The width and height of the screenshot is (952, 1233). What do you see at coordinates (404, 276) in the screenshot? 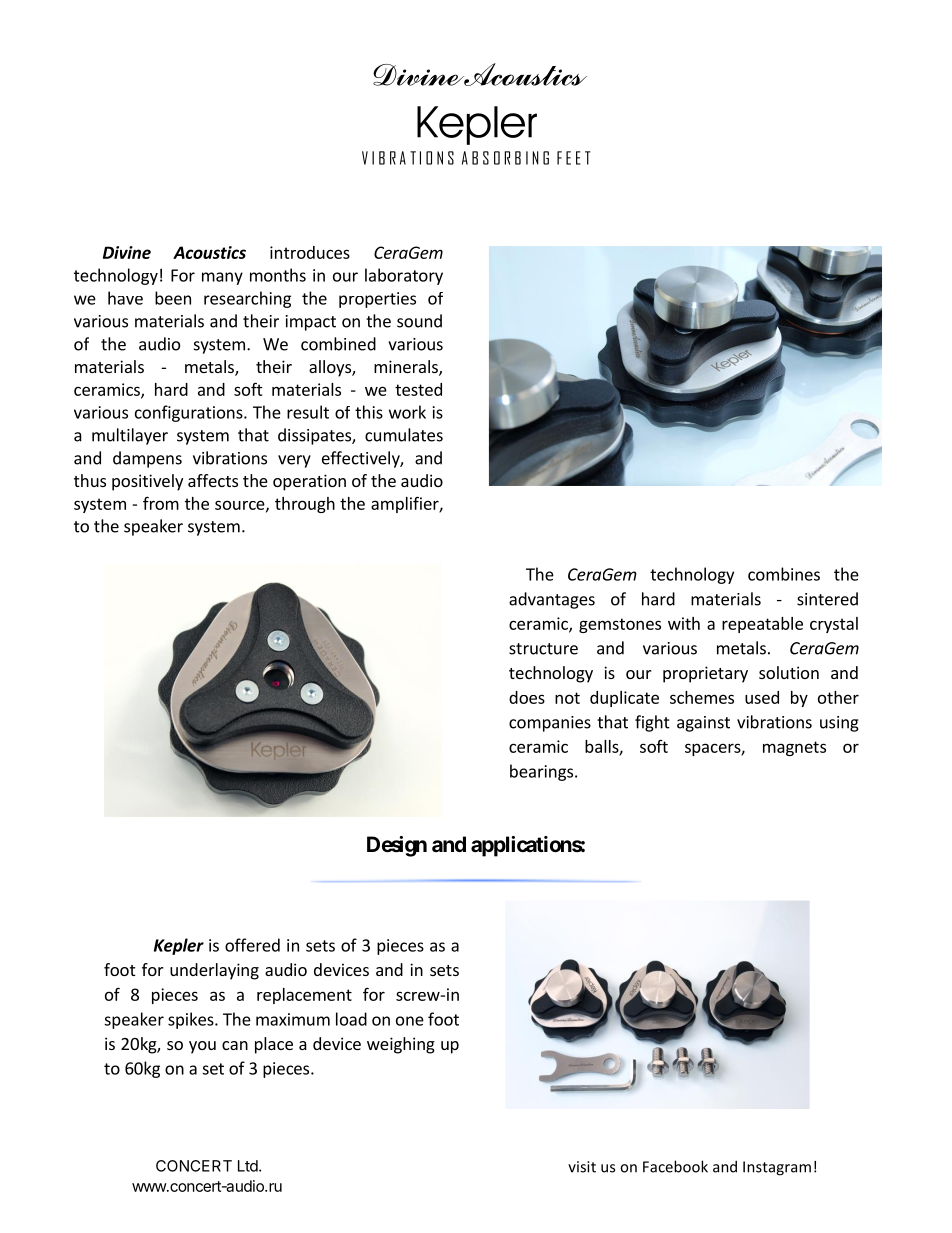
I see `laboratory` at bounding box center [404, 276].
